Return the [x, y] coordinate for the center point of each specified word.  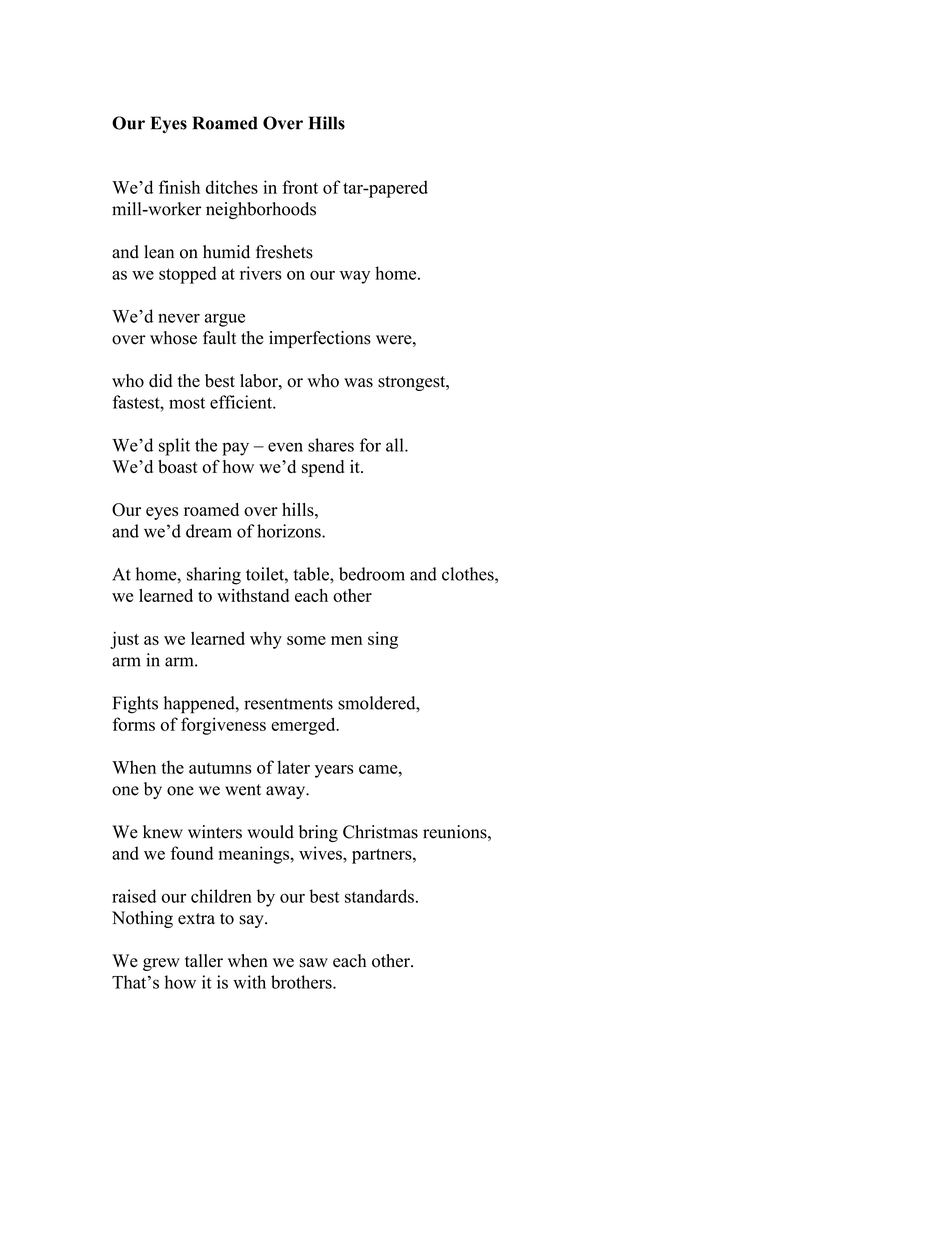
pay [235, 449]
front [300, 187]
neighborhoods [261, 210]
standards [379, 896]
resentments [288, 704]
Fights [135, 705]
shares [331, 445]
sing [383, 640]
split [174, 447]
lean [159, 252]
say [252, 921]
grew [161, 964]
